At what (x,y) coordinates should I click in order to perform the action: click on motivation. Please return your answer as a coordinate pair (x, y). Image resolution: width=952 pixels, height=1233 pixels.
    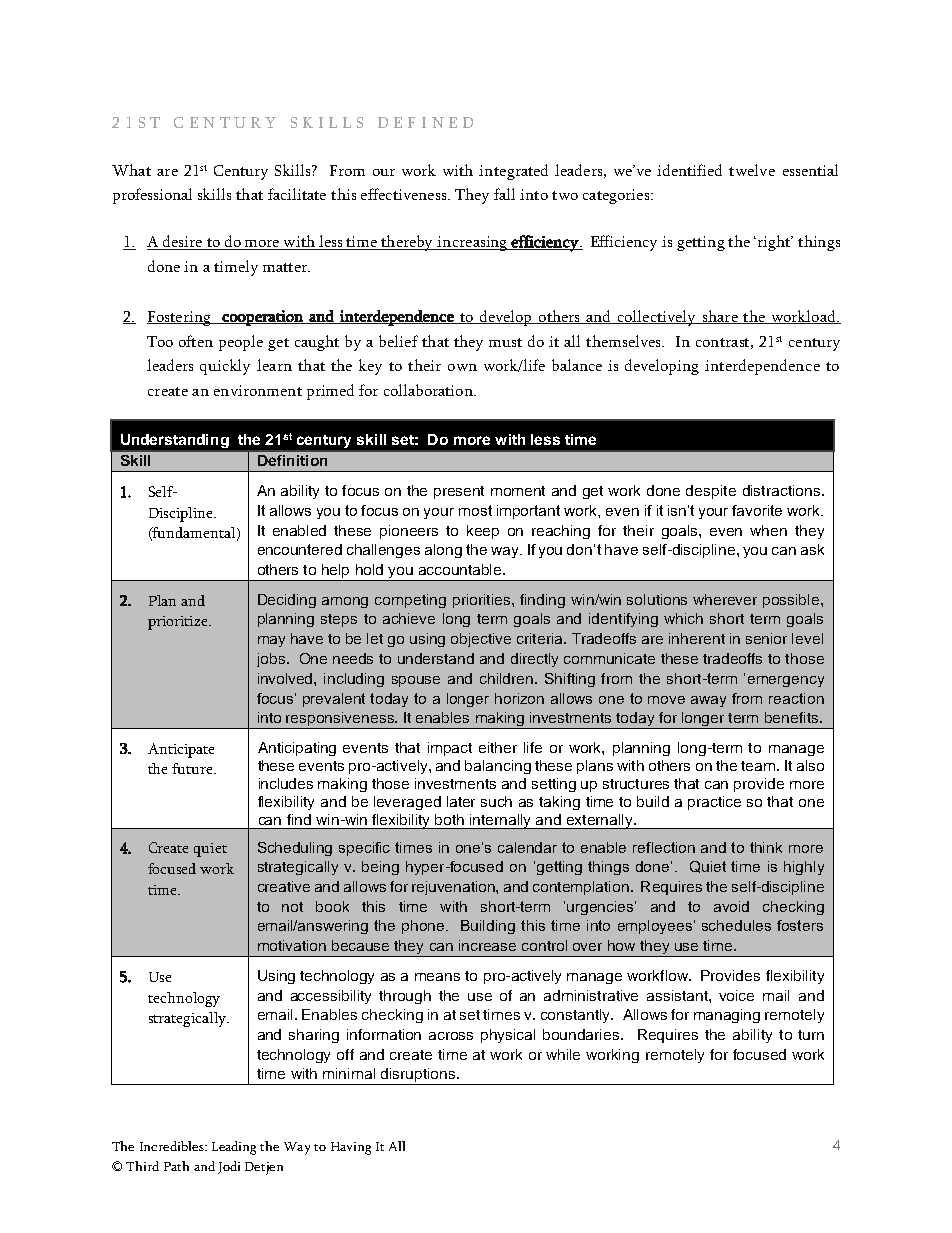
    Looking at the image, I should click on (292, 945).
